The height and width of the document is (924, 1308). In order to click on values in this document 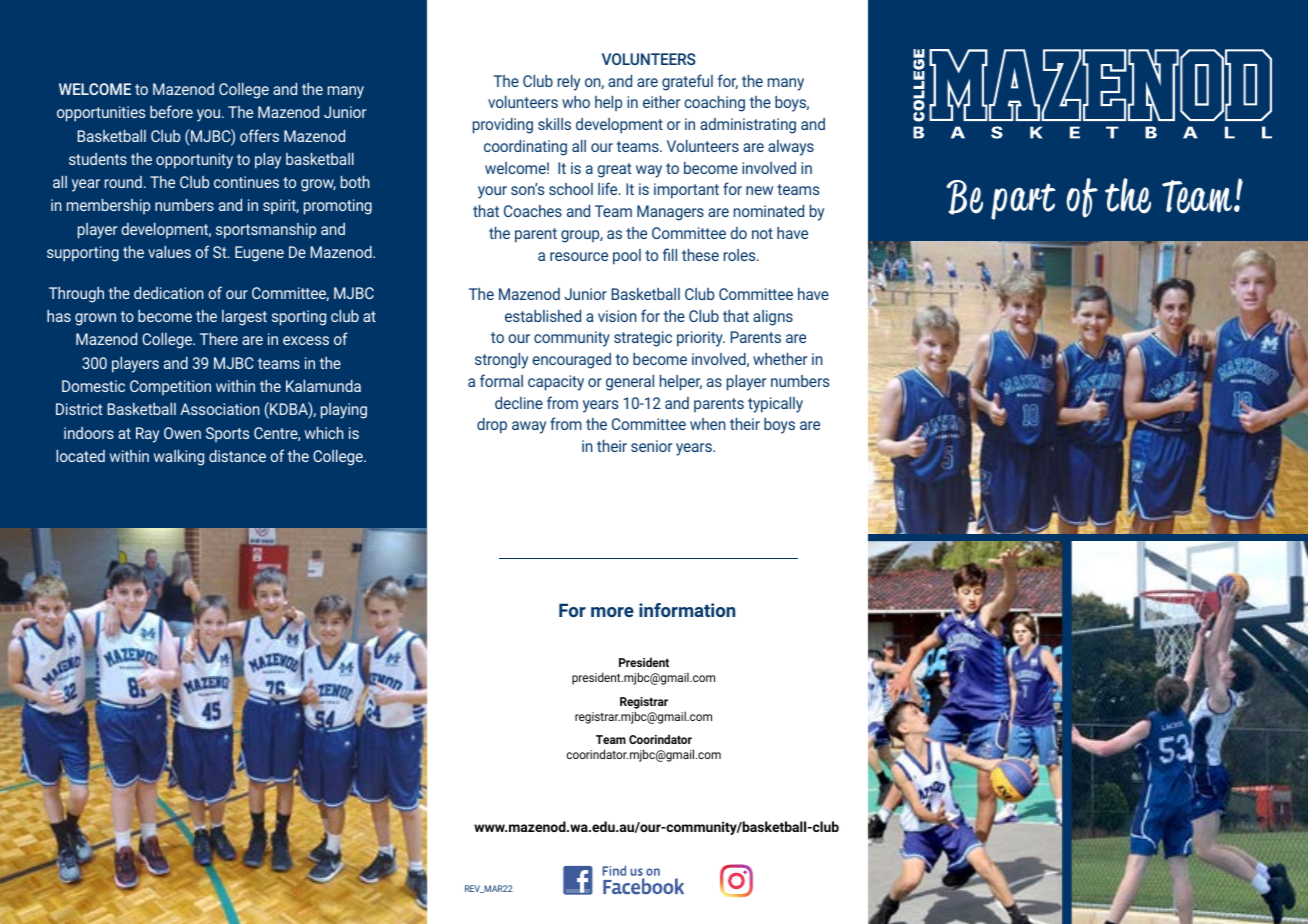, I will do `click(169, 252)`.
